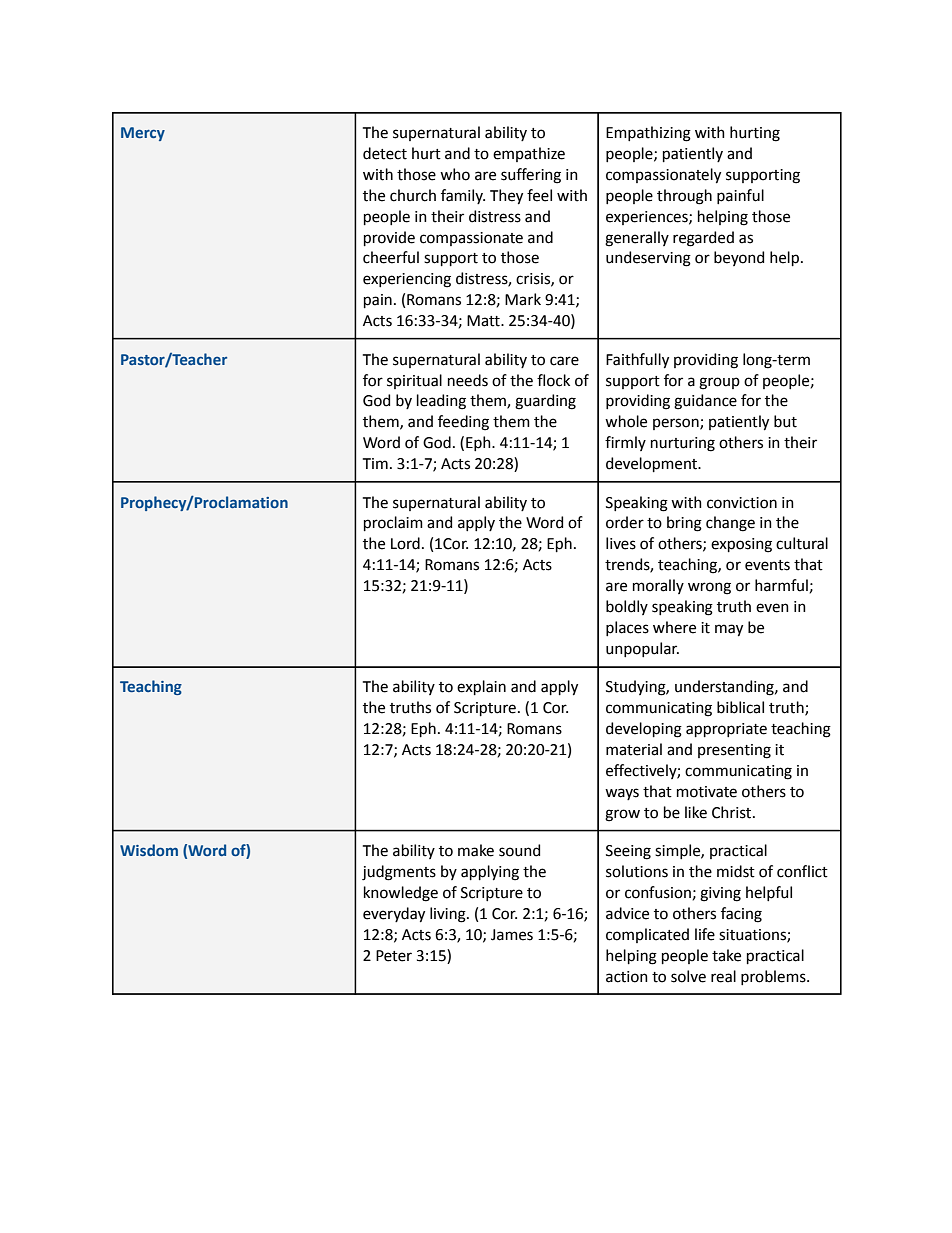  Describe the element at coordinates (405, 543) in the screenshot. I see `Lord` at that location.
